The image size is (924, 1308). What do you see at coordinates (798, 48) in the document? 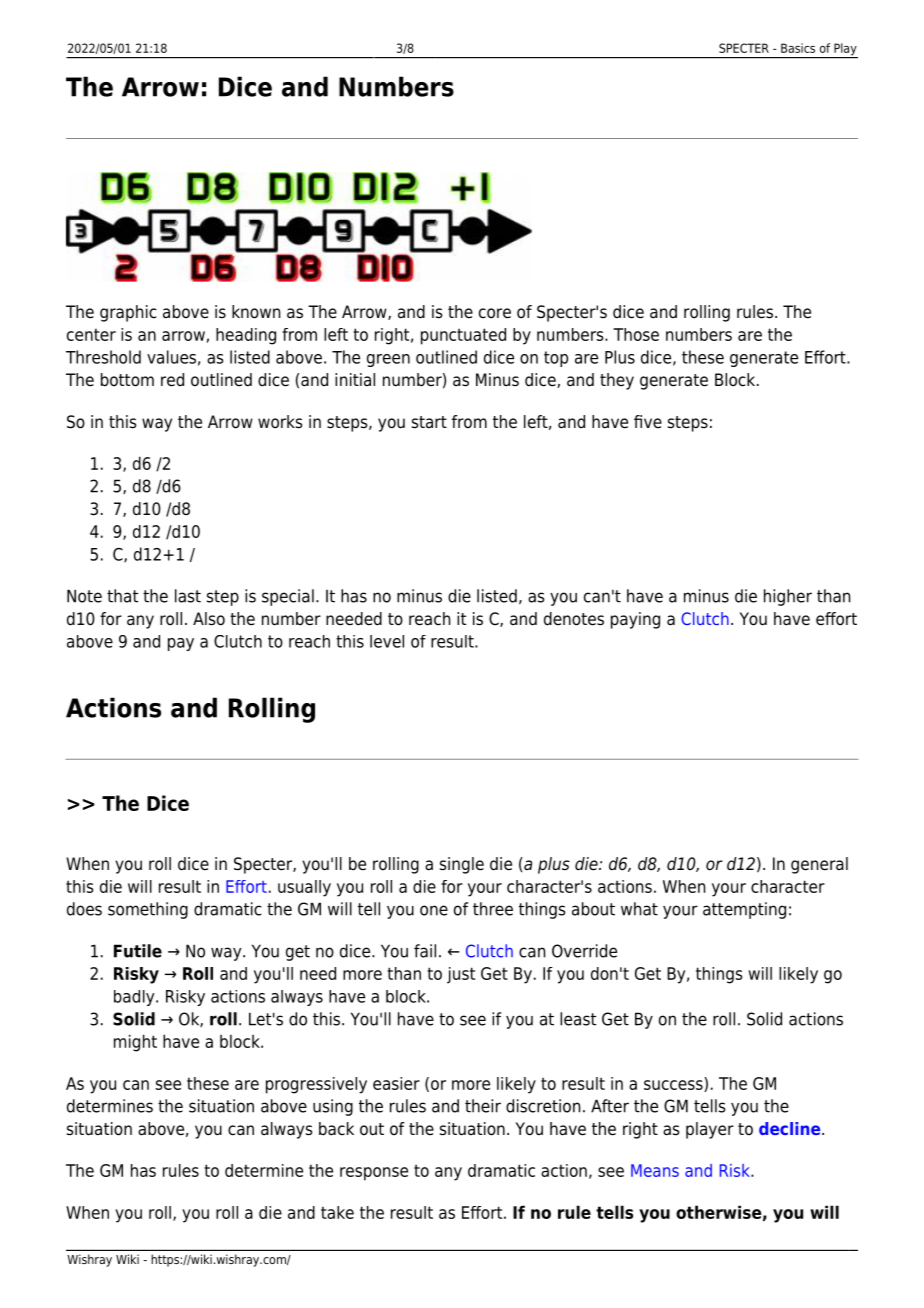
I see `Basics` at bounding box center [798, 48].
